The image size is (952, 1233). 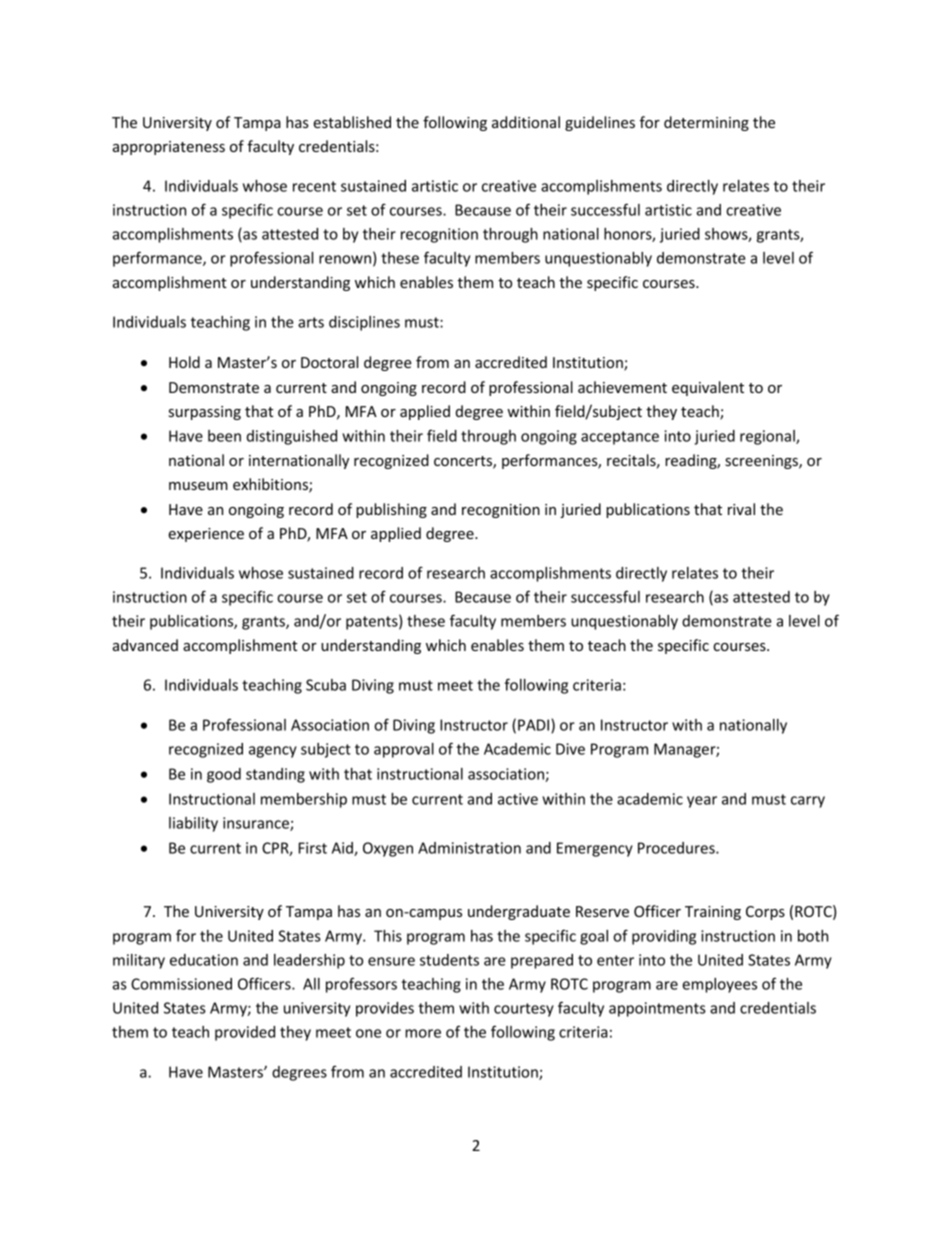 What do you see at coordinates (224, 436) in the screenshot?
I see `been` at bounding box center [224, 436].
